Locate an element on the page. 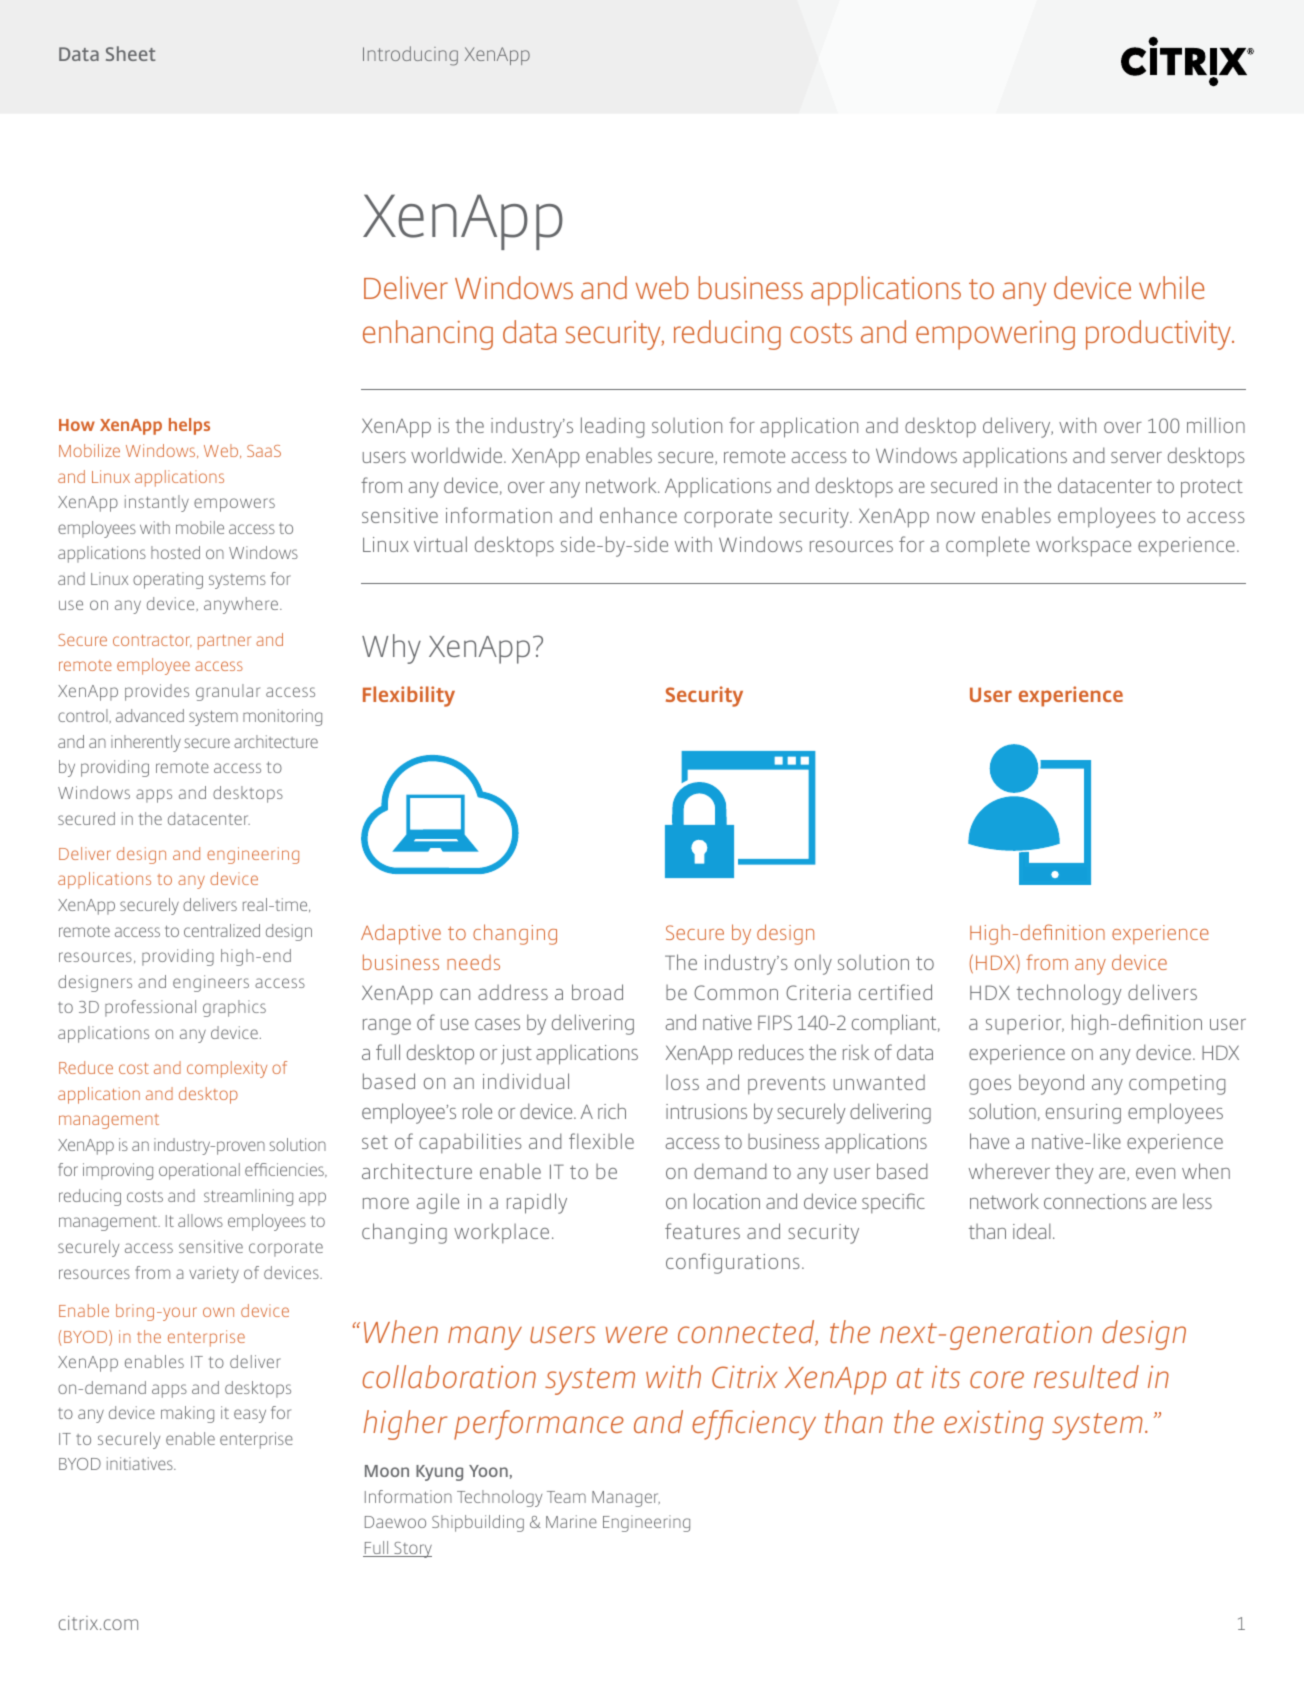 Image resolution: width=1304 pixels, height=1688 pixels. helps is located at coordinates (189, 426).
